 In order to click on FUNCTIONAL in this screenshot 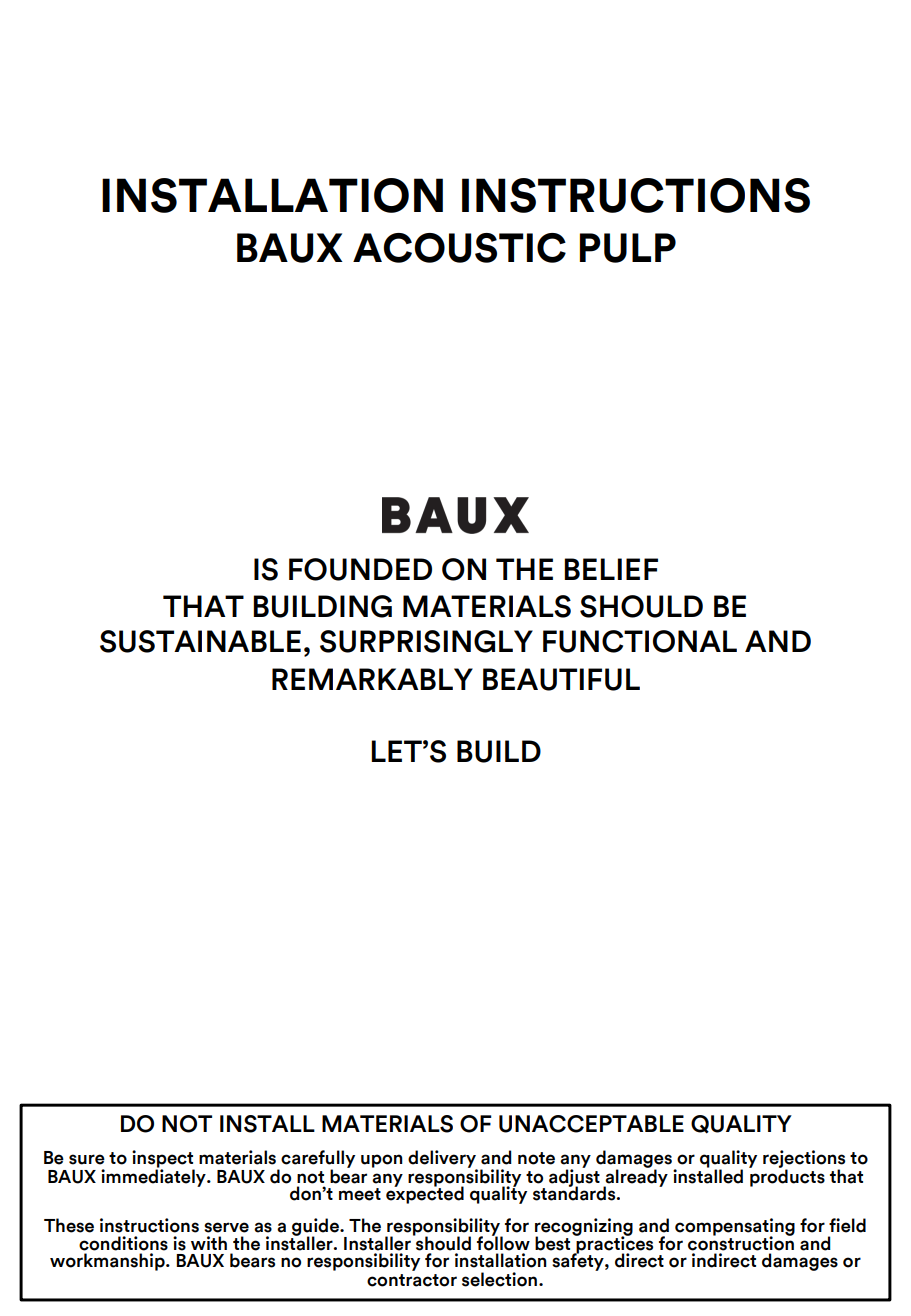, I will do `click(640, 641)`.
